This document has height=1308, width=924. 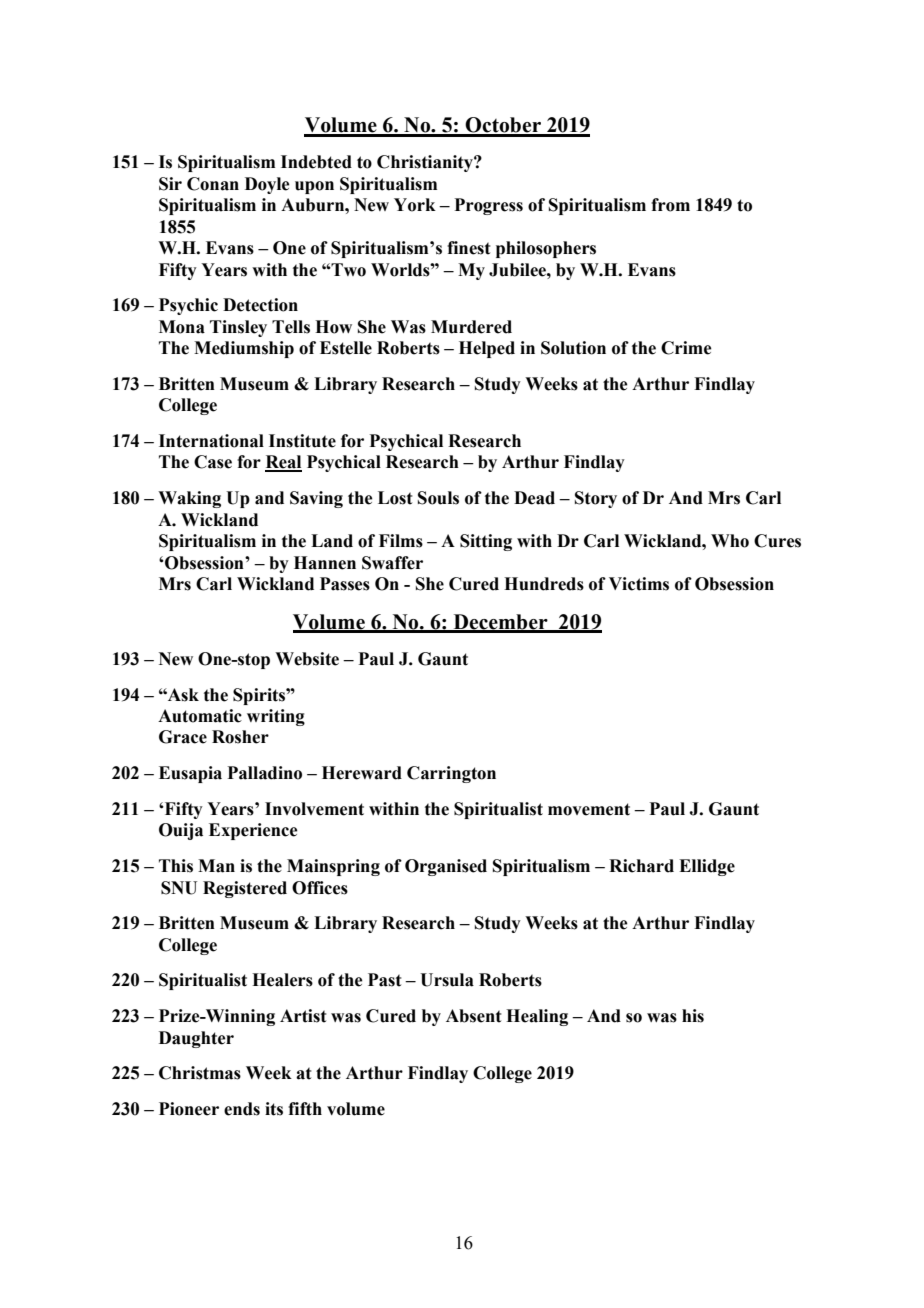 What do you see at coordinates (537, 1017) in the document?
I see `Healing` at bounding box center [537, 1017].
